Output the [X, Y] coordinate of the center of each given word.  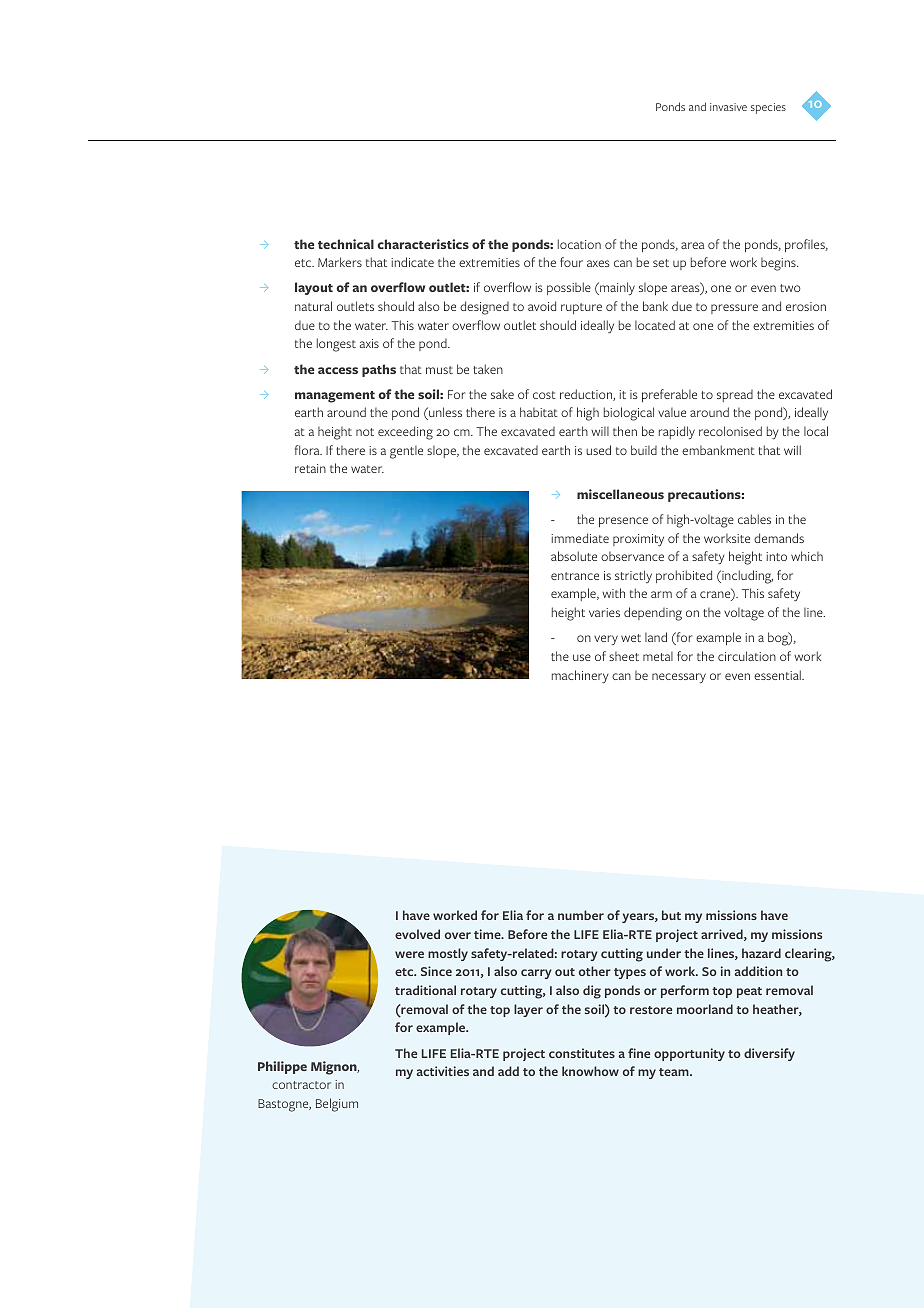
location [579, 244]
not [365, 432]
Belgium [337, 1105]
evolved [417, 934]
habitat [539, 412]
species [768, 108]
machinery [580, 677]
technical [346, 244]
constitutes [582, 1053]
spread [735, 396]
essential [778, 675]
